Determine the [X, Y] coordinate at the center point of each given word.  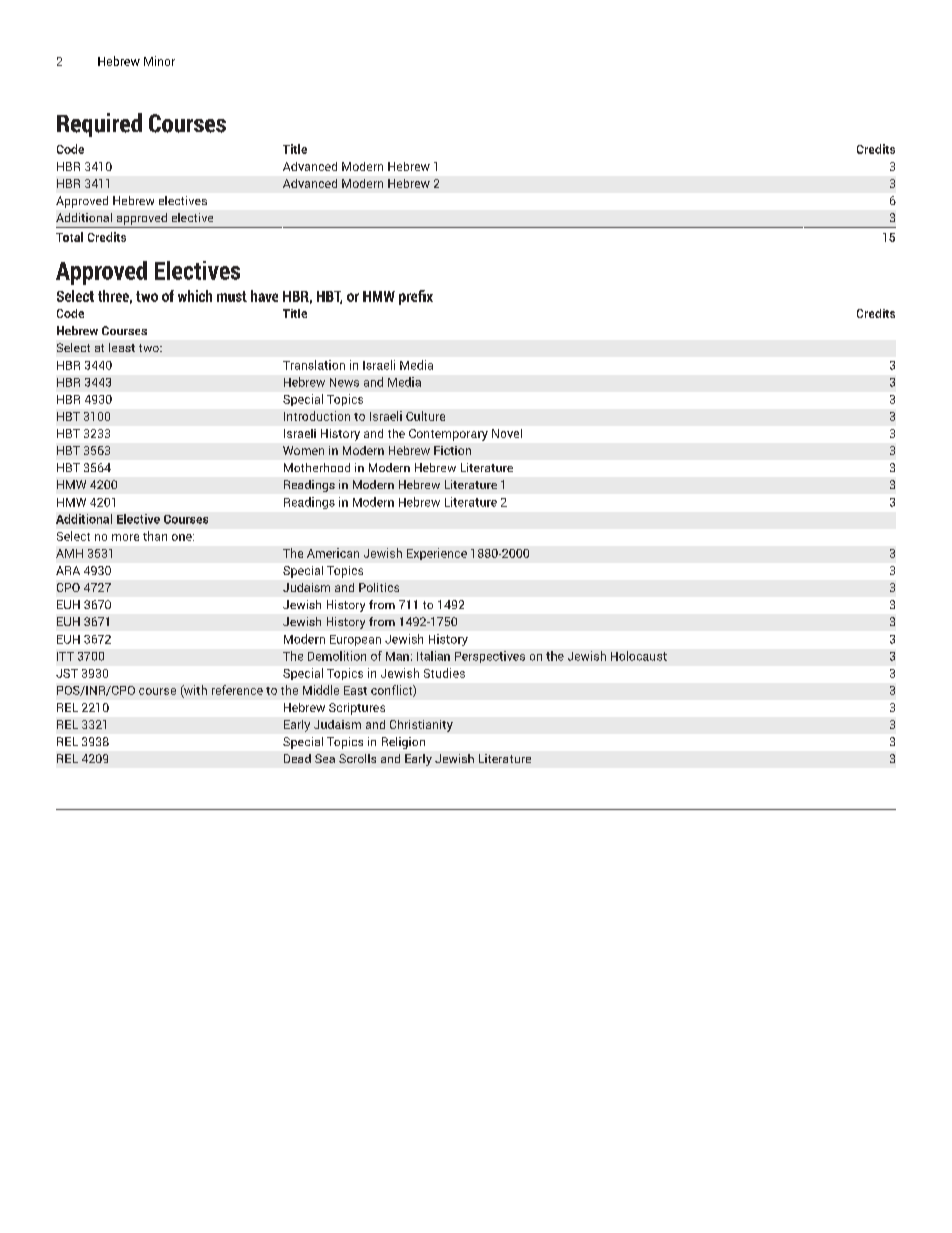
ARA [68, 570]
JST [67, 673]
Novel [507, 433]
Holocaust [639, 656]
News [344, 382]
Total [69, 237]
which [195, 296]
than [155, 536]
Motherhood [317, 467]
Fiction [452, 450]
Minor [159, 61]
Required [99, 125]
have [264, 296]
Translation [314, 365]
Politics [379, 587]
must [232, 296]
